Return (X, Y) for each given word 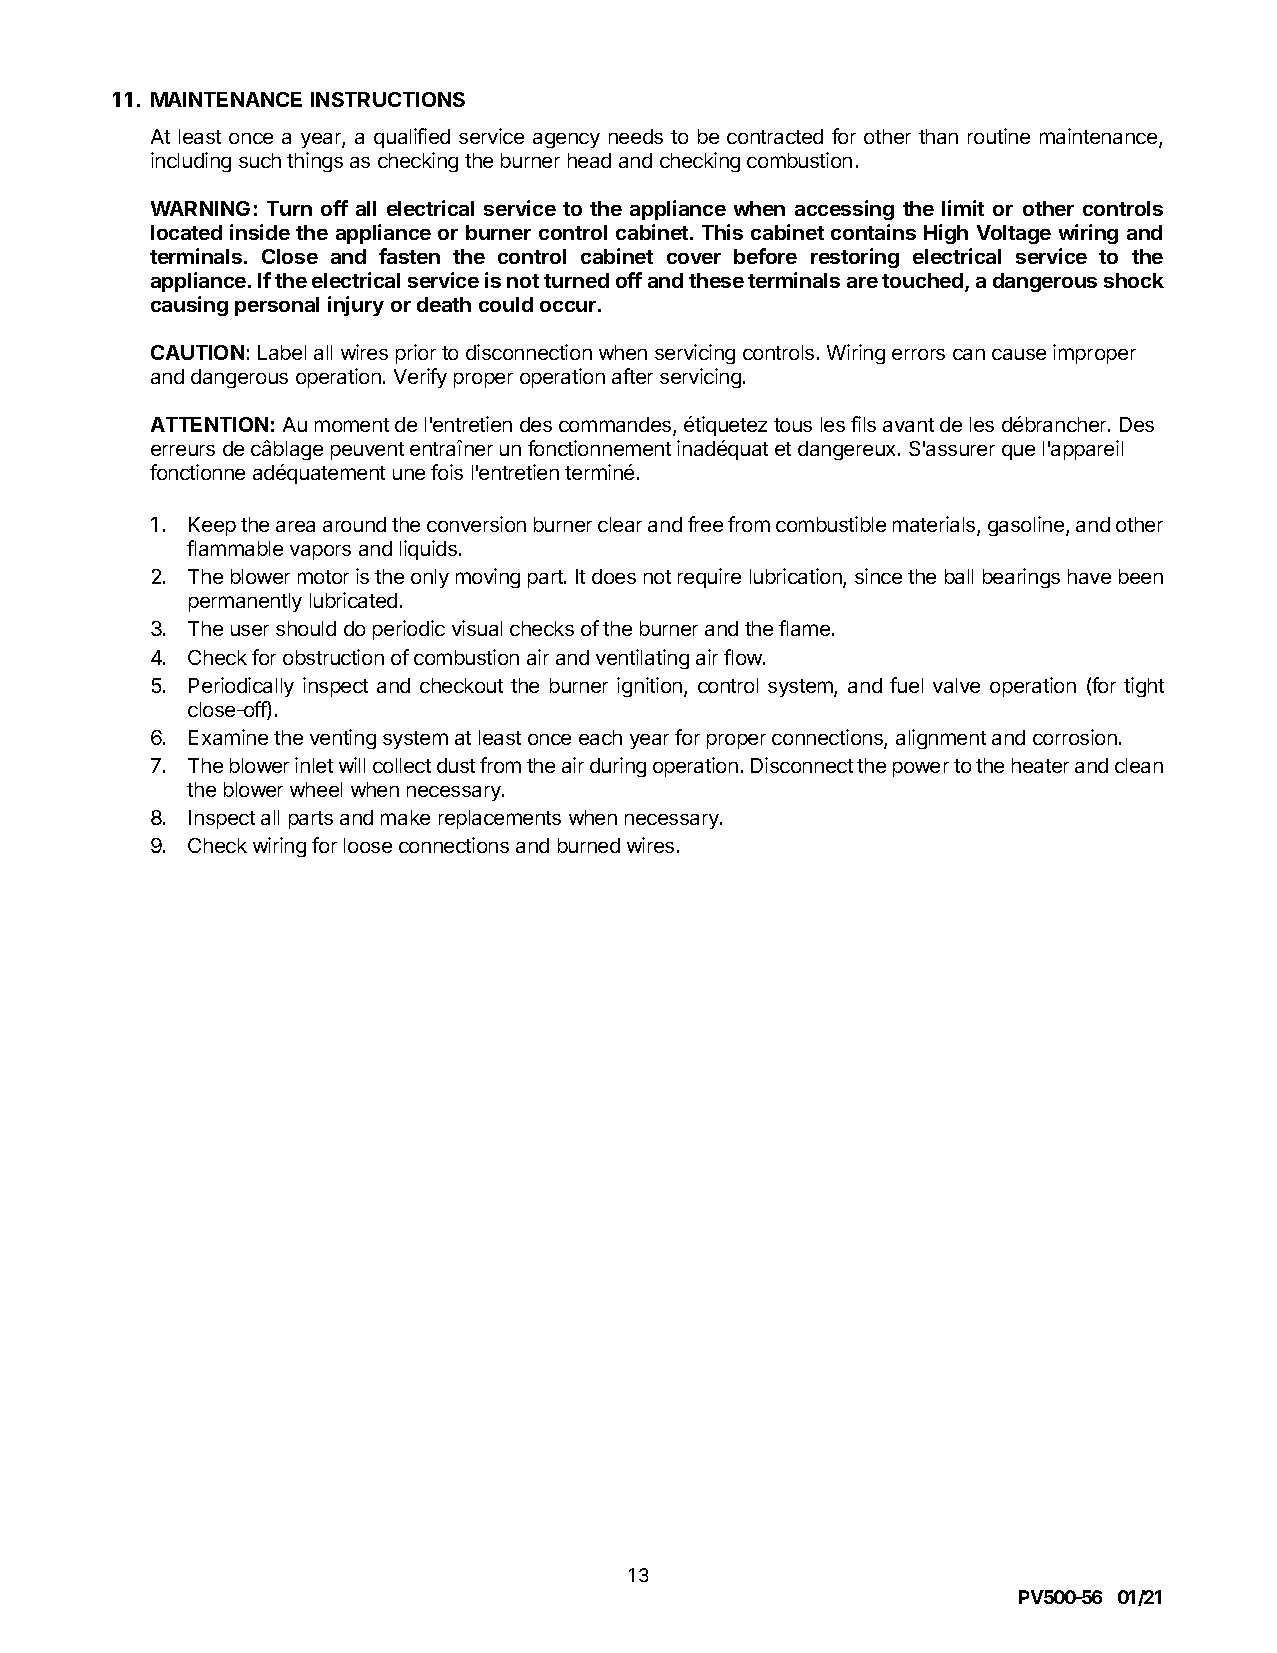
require (709, 578)
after (632, 376)
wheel (316, 789)
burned (589, 845)
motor (323, 577)
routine (999, 136)
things (315, 162)
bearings (1021, 578)
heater (1040, 765)
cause (1019, 354)
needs (636, 136)
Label (282, 352)
